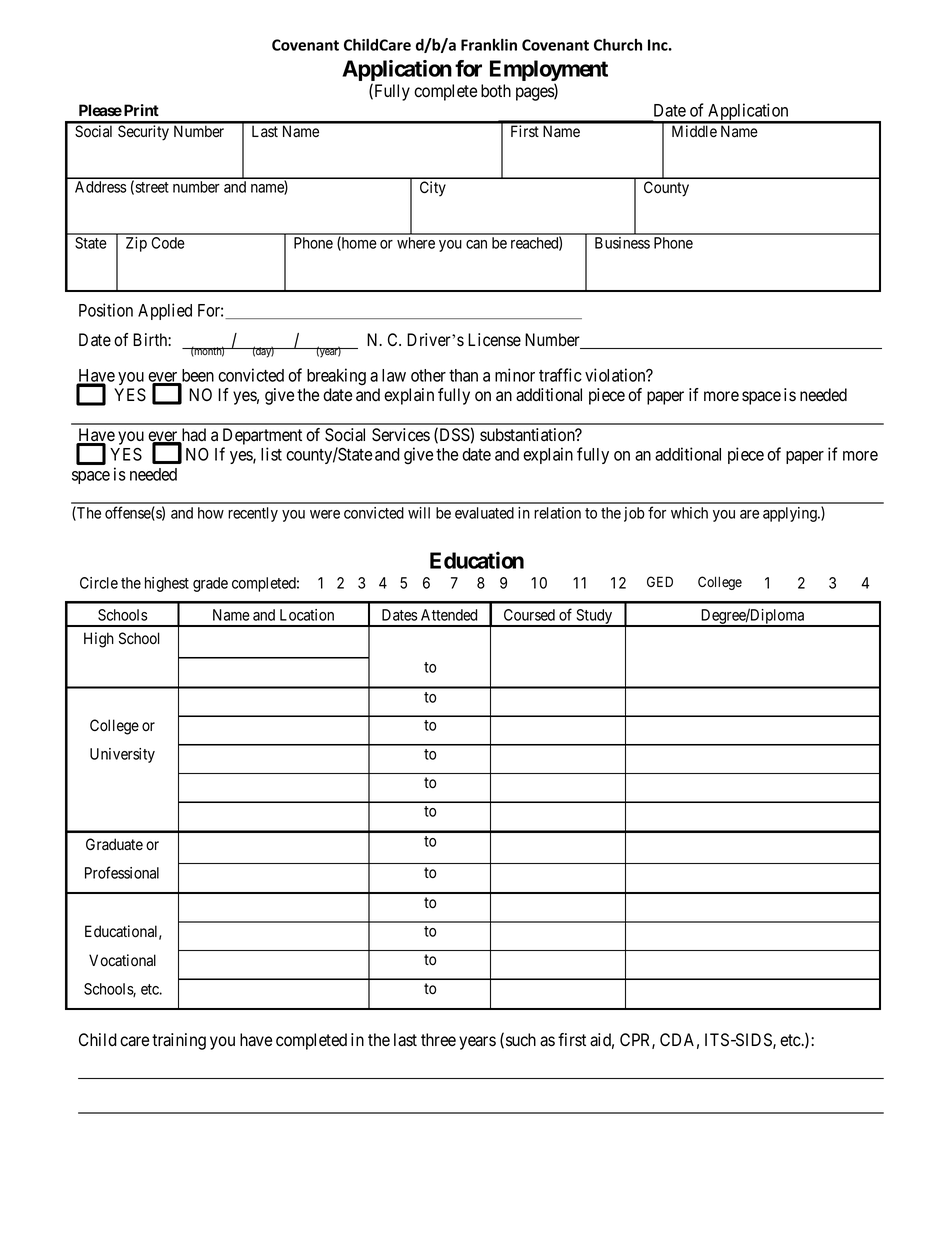  Describe the element at coordinates (419, 513) in the image. I see `will` at that location.
